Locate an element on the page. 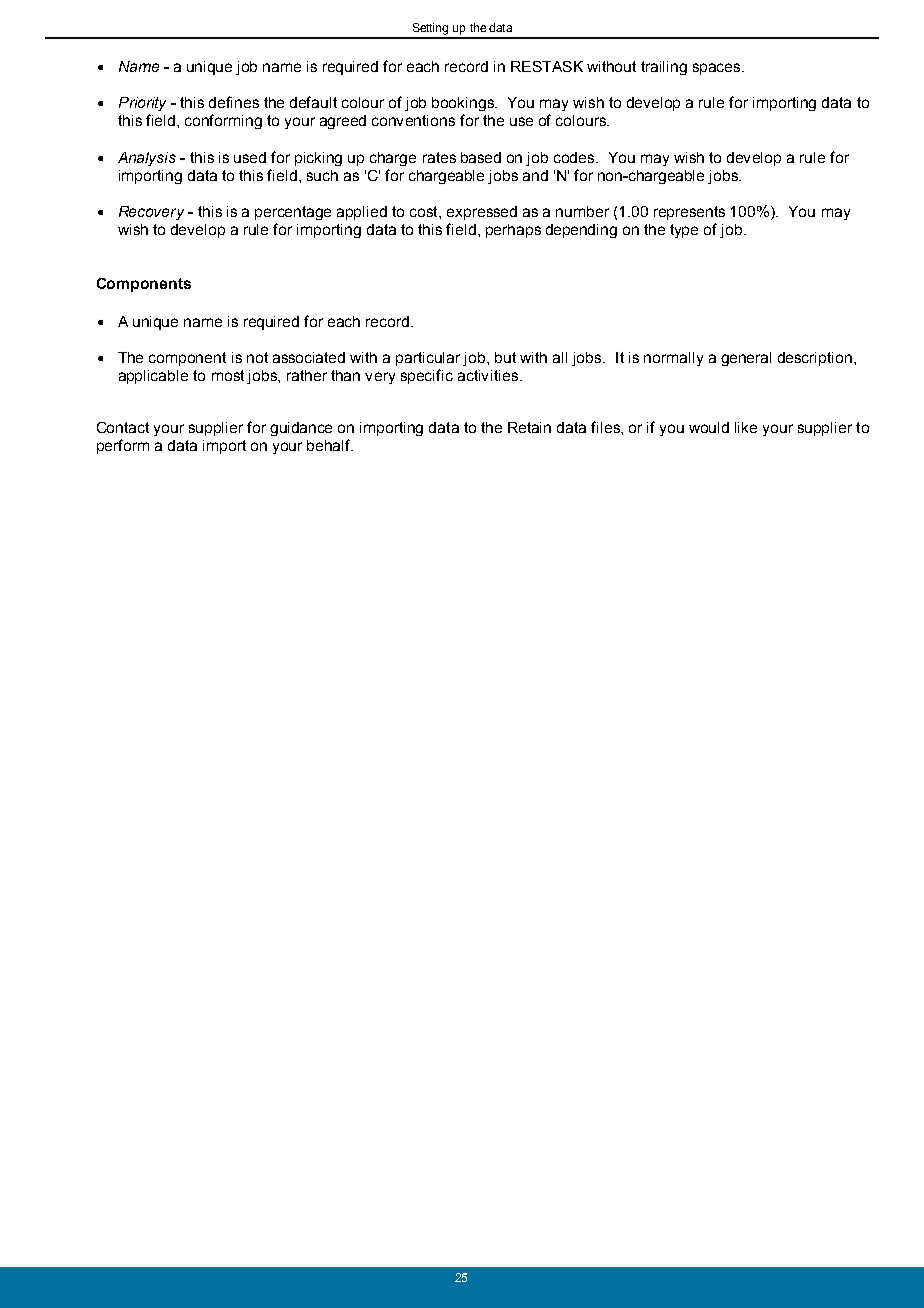 This image has width=924, height=1308. not is located at coordinates (257, 357).
